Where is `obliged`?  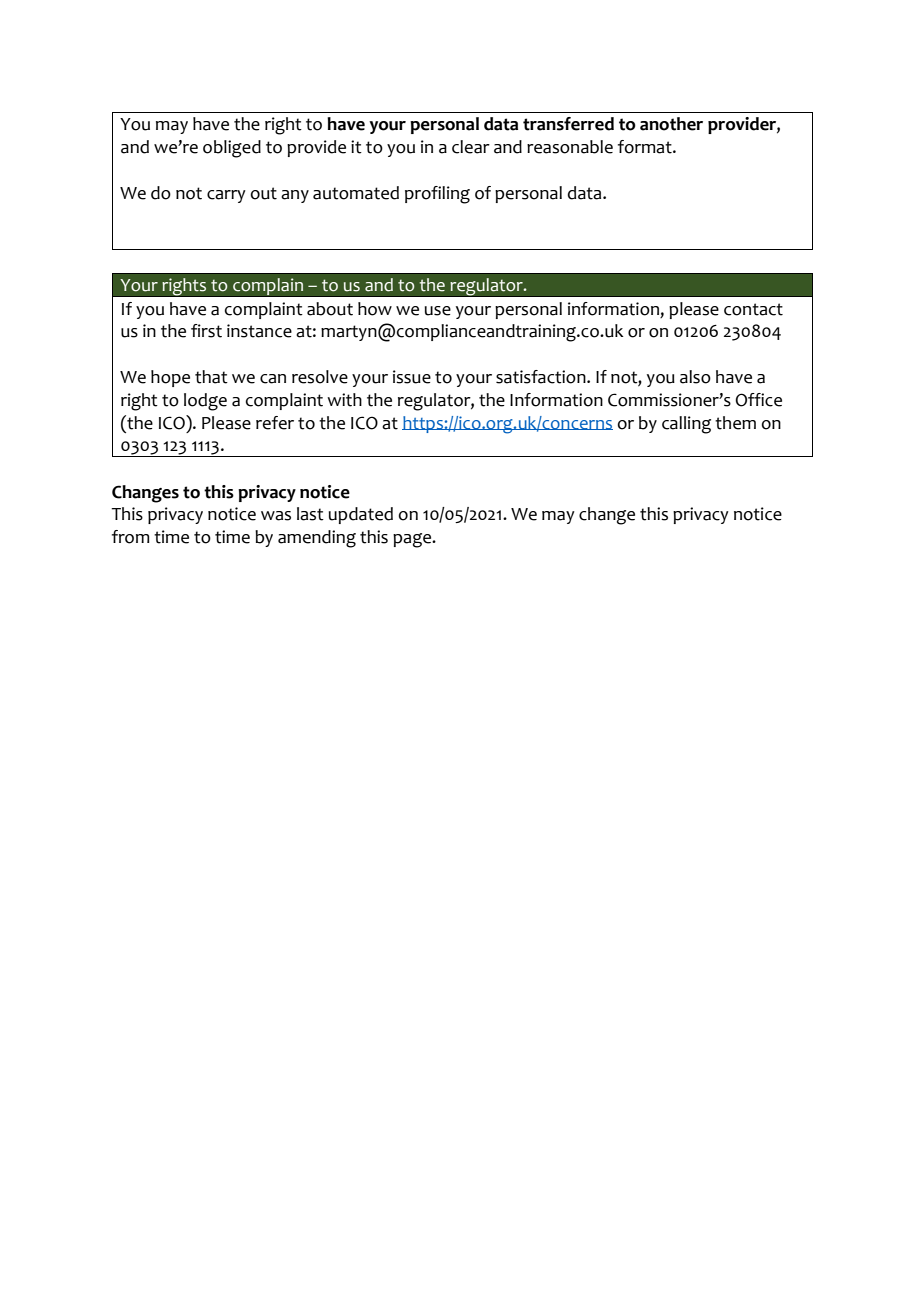 obliged is located at coordinates (232, 149).
